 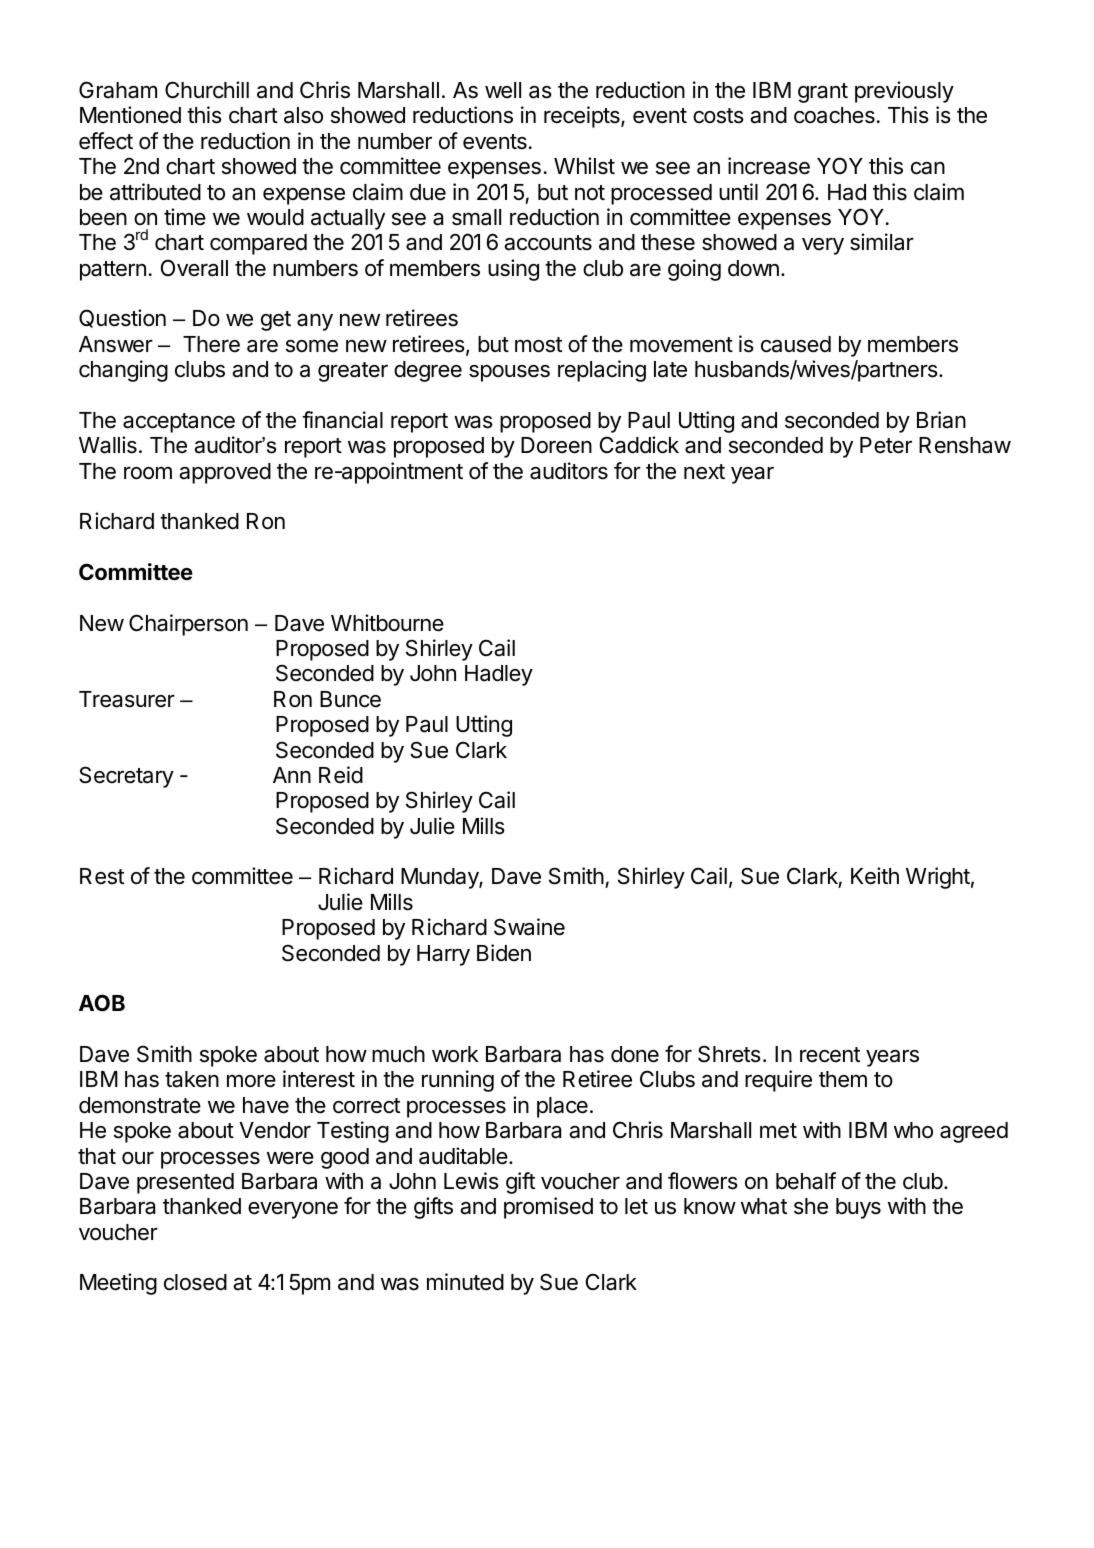 I want to click on closed, so click(x=195, y=1282).
